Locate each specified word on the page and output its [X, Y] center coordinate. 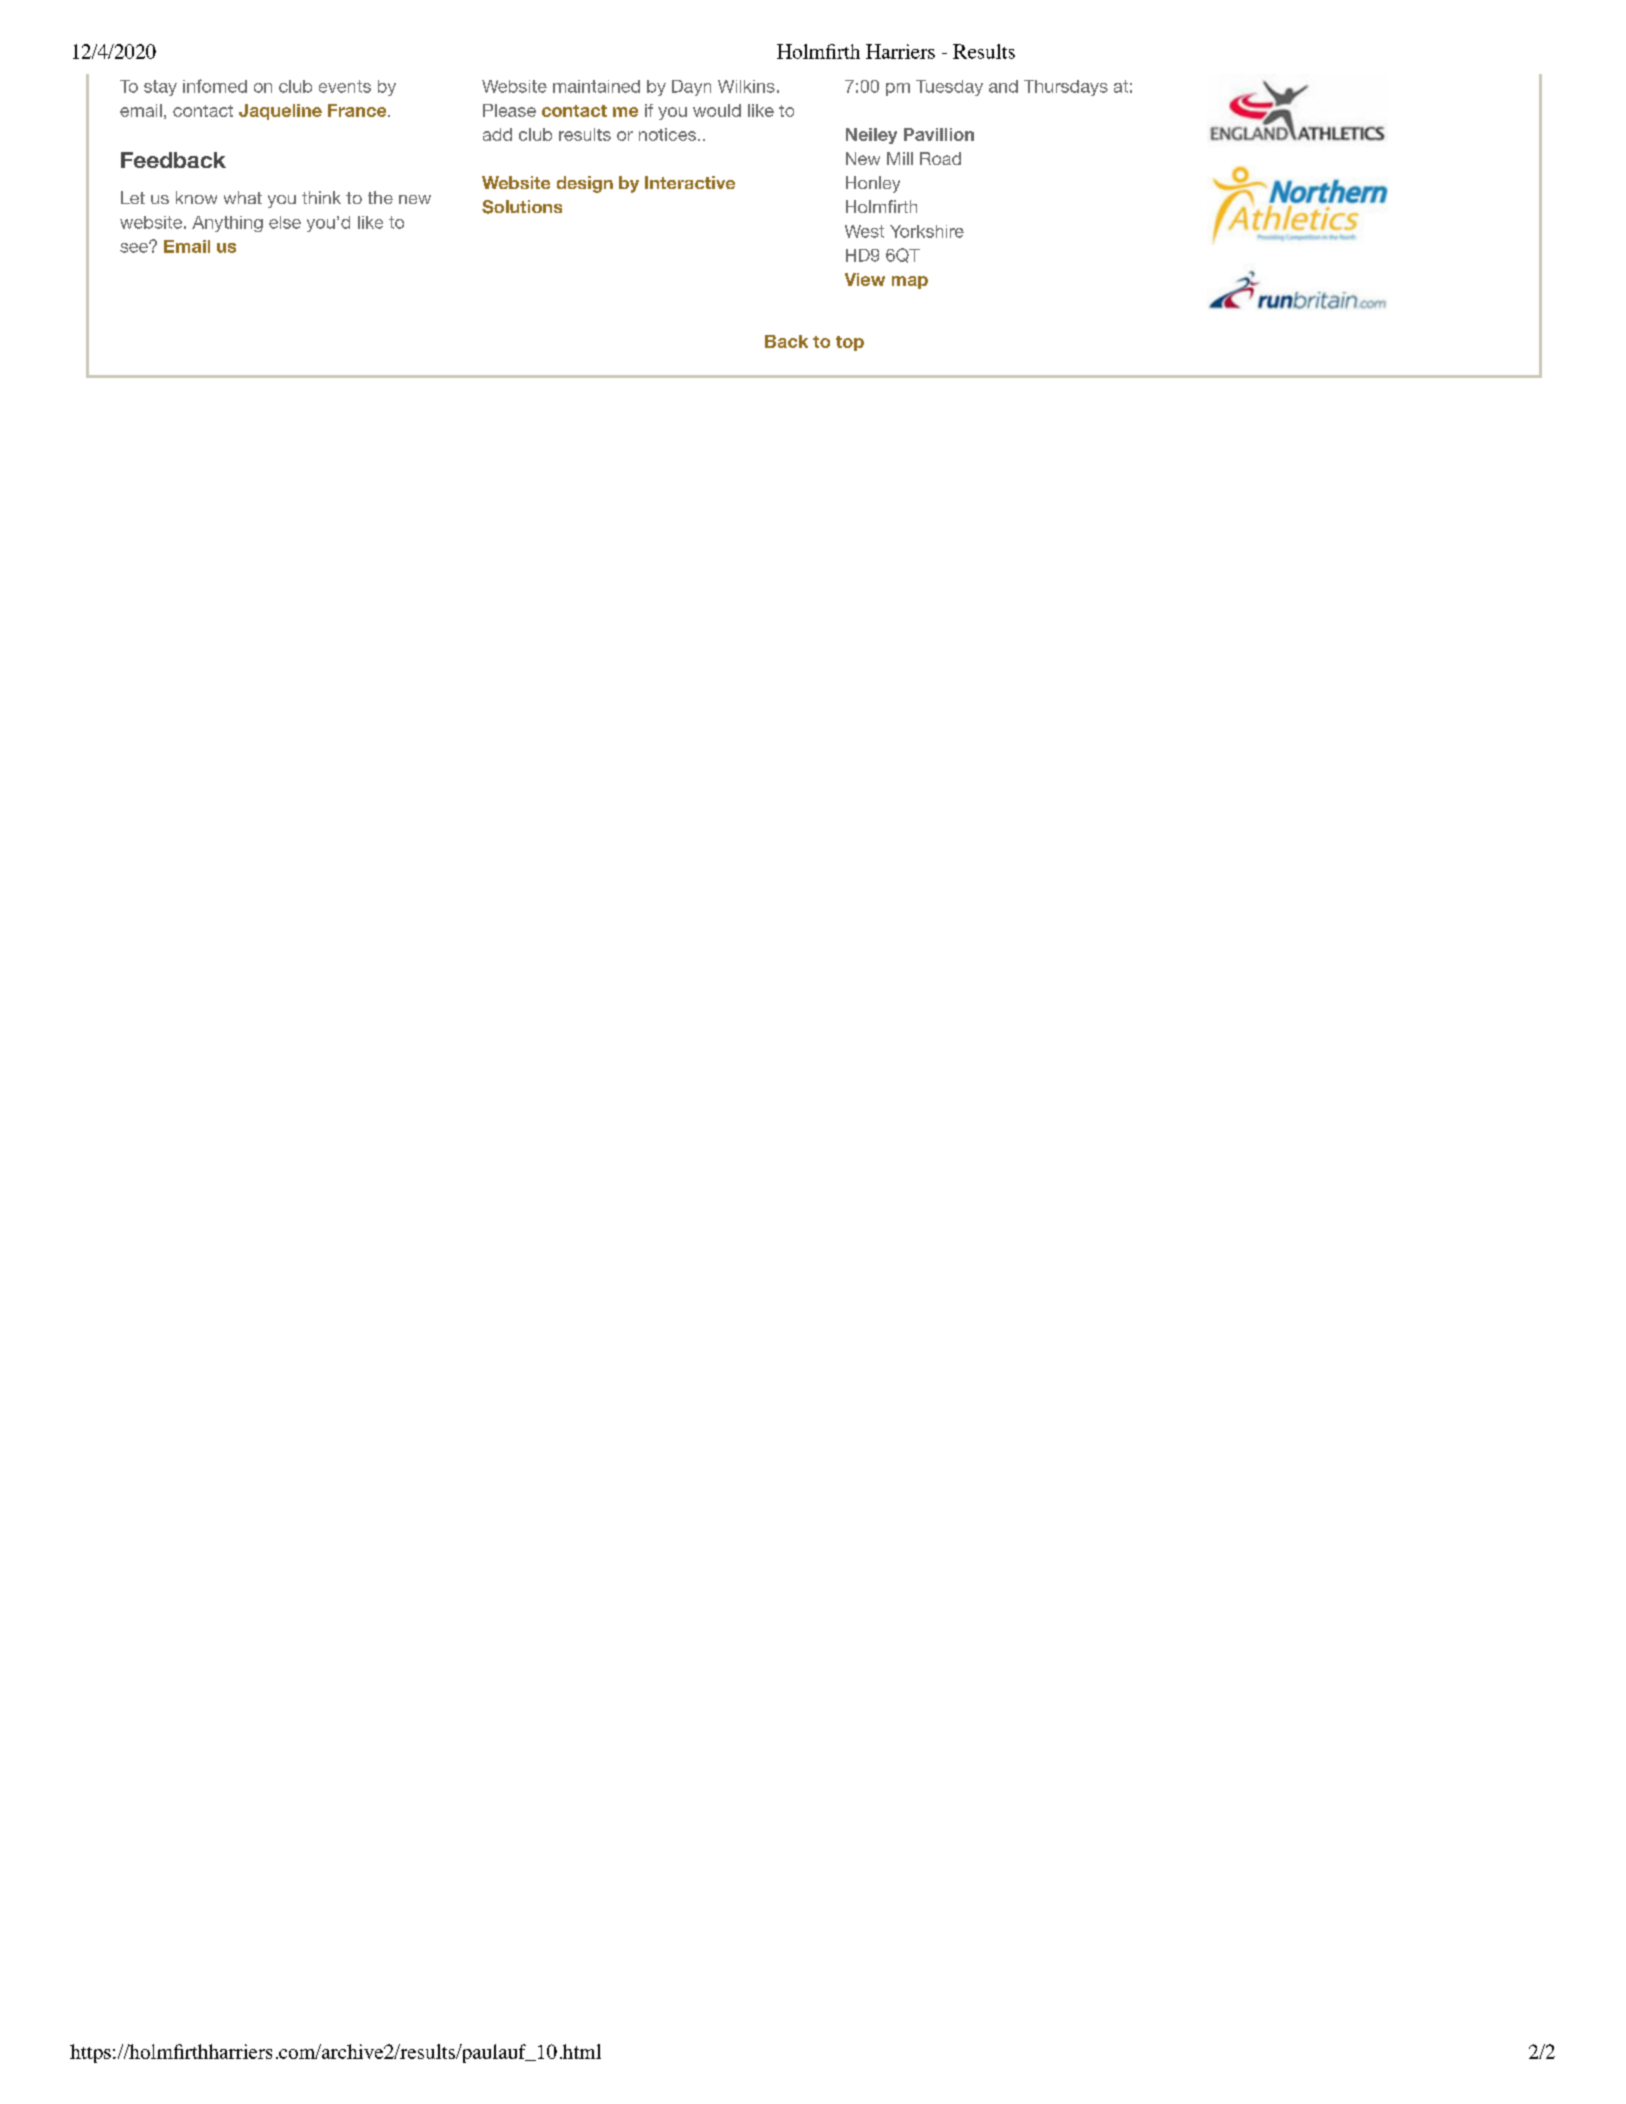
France [358, 110]
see [135, 247]
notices [669, 134]
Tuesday [949, 88]
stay [160, 88]
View [865, 279]
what [243, 197]
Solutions [522, 207]
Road [940, 158]
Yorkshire [927, 231]
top [850, 343]
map [910, 282]
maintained [596, 86]
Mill [900, 158]
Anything [227, 224]
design [585, 184]
